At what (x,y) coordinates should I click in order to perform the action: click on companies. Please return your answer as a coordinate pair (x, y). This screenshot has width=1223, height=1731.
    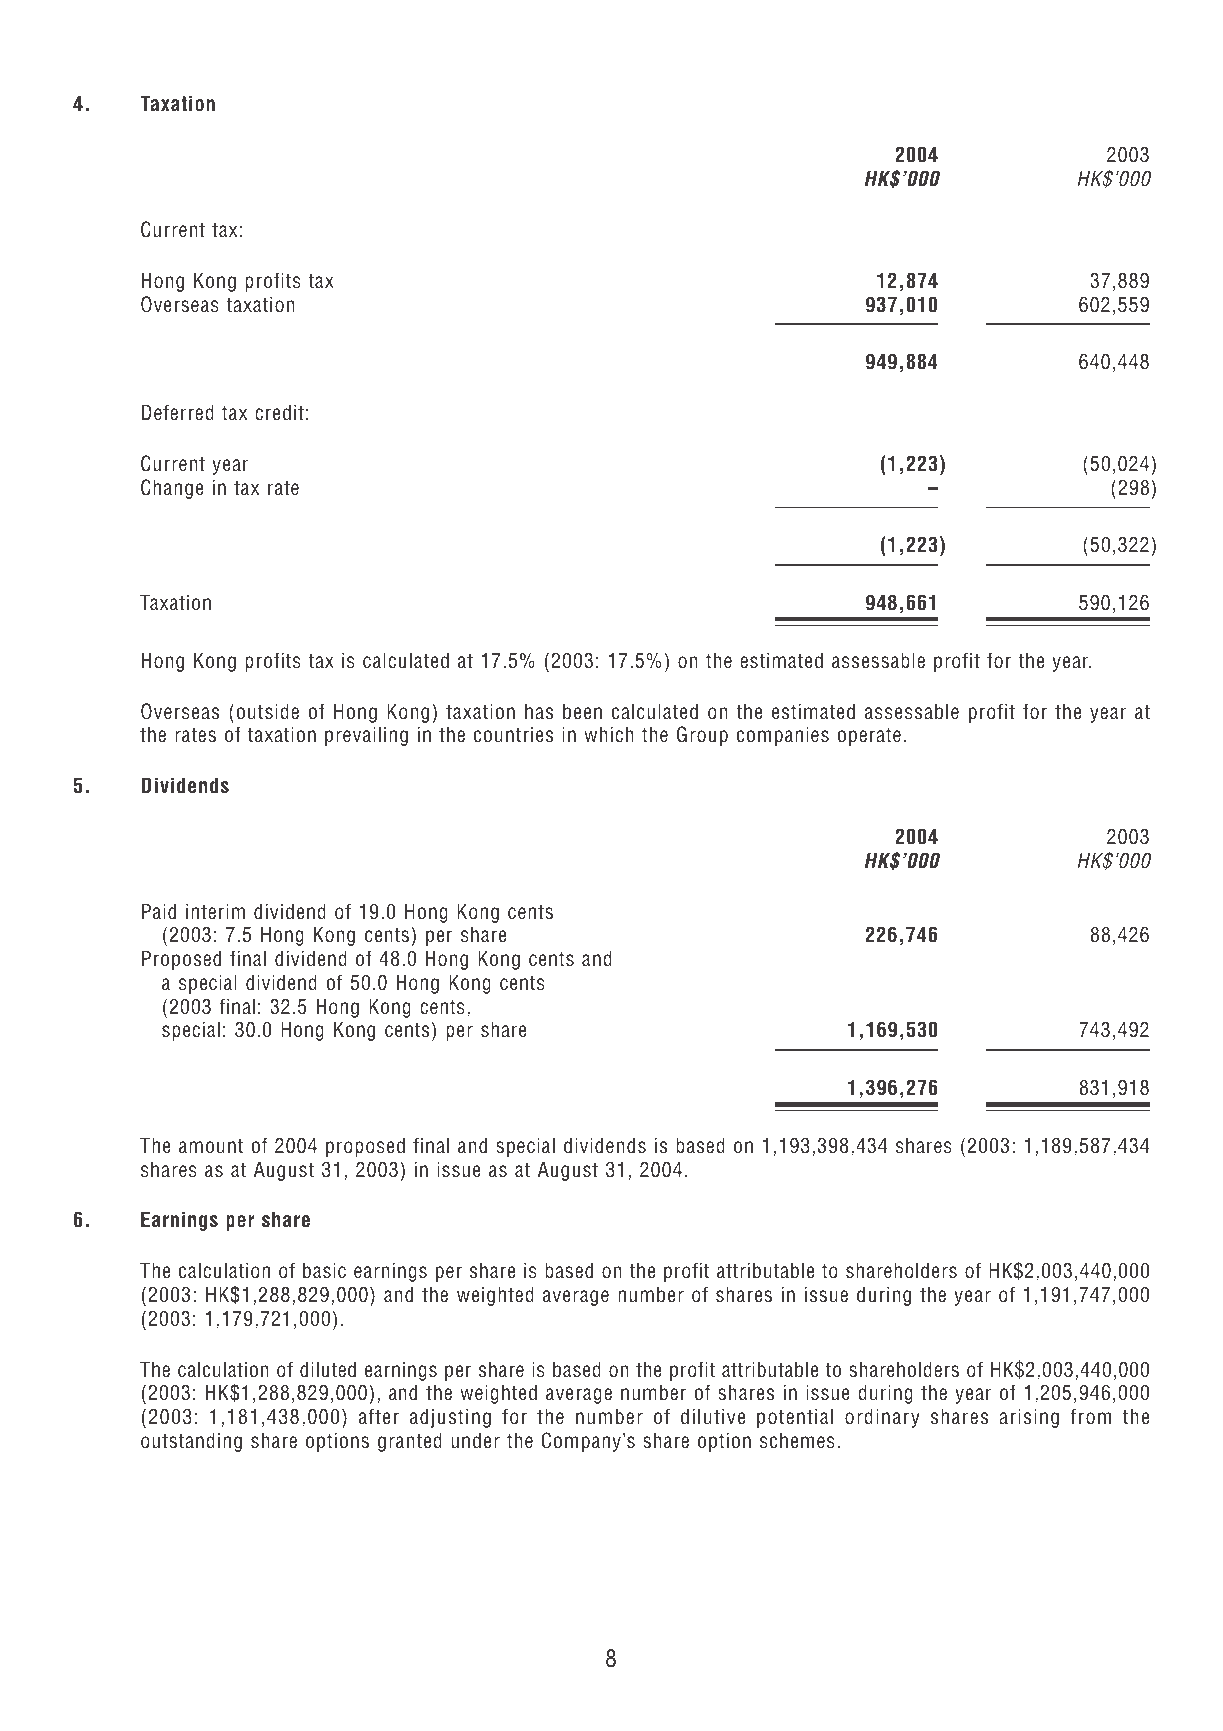
    Looking at the image, I should click on (783, 736).
